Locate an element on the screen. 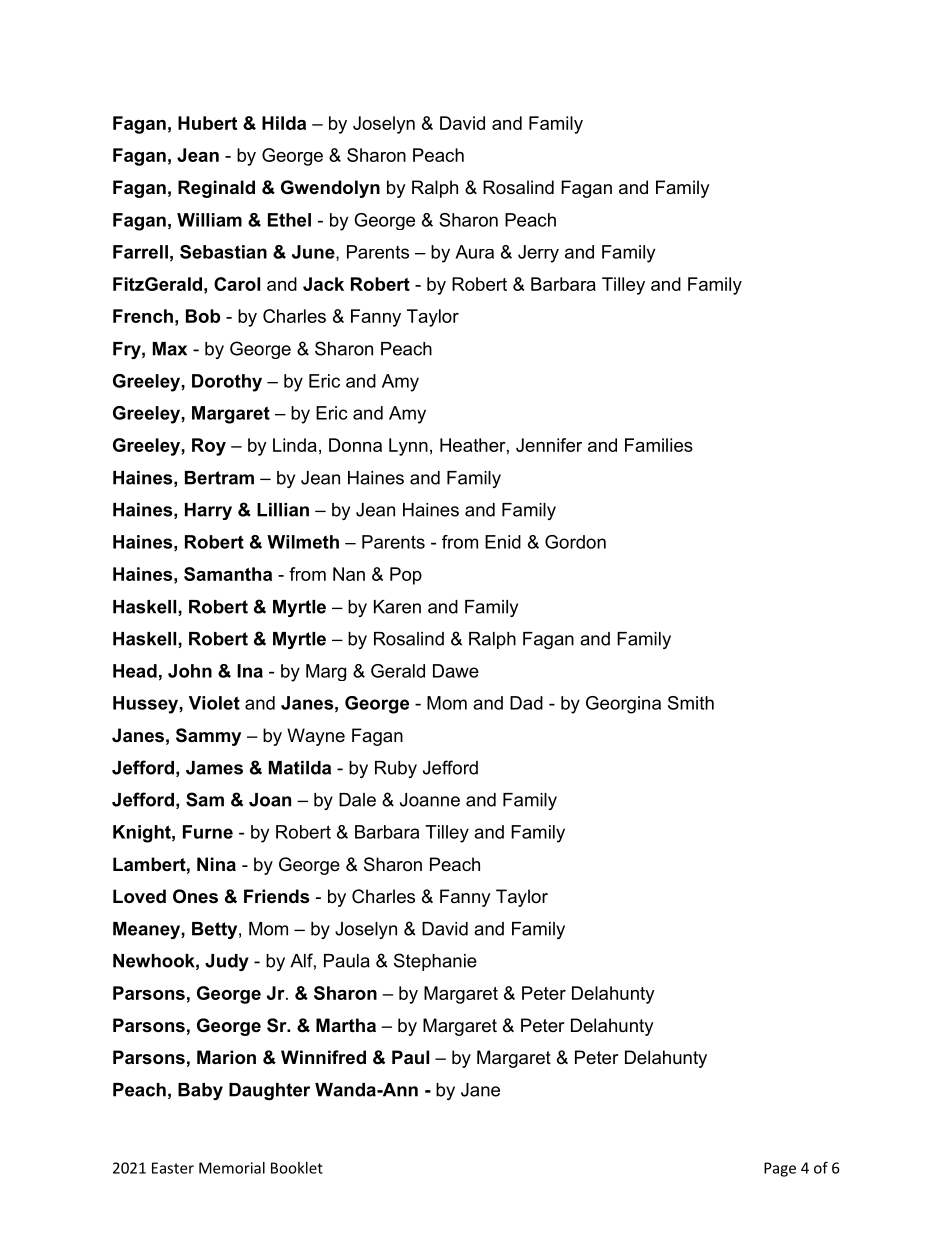 This screenshot has height=1233, width=952. Samantha is located at coordinates (228, 574).
